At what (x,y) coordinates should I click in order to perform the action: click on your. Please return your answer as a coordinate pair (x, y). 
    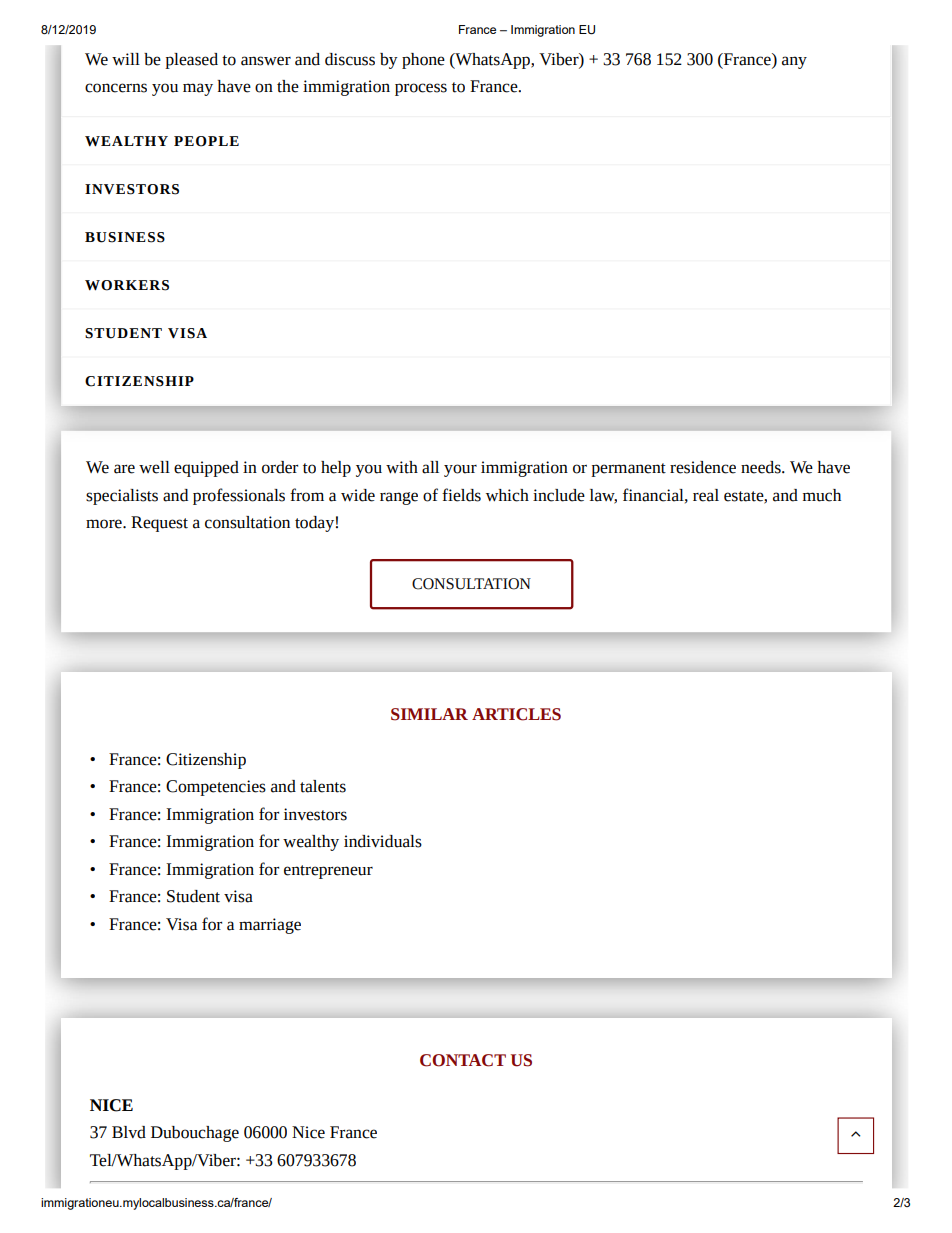
    Looking at the image, I should click on (460, 470).
